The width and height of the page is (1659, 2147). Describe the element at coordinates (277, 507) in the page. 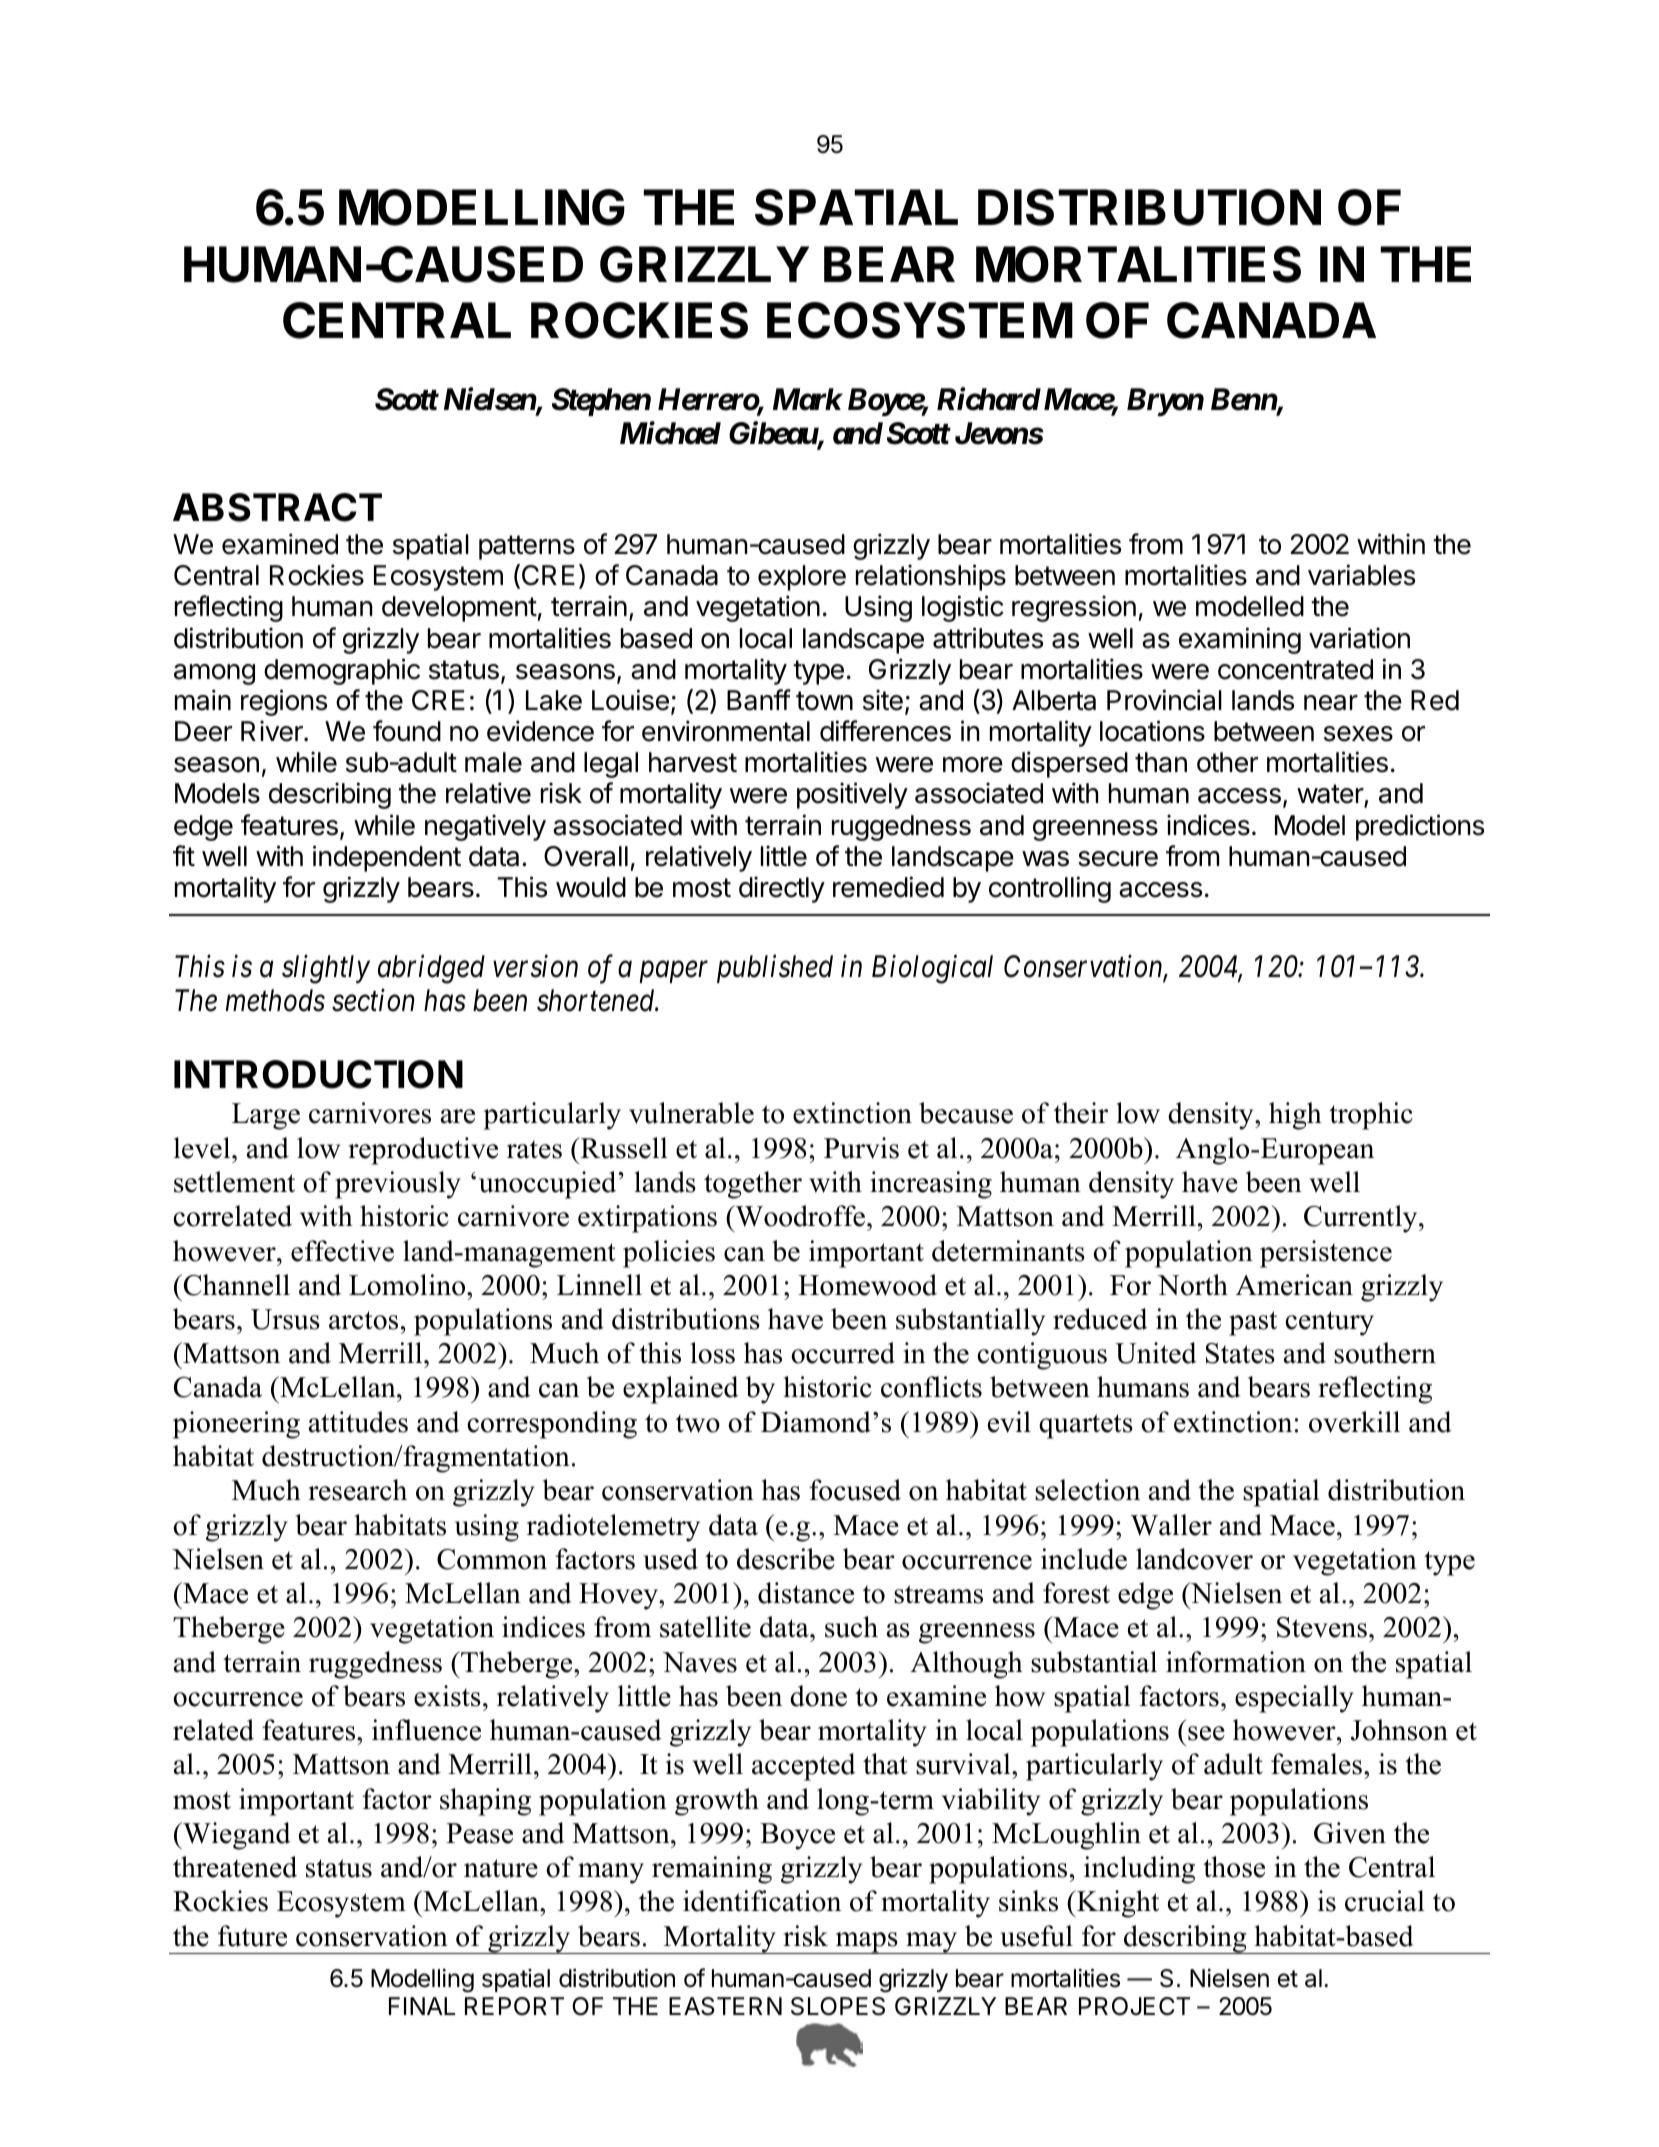

I see `ABSTRACT` at that location.
